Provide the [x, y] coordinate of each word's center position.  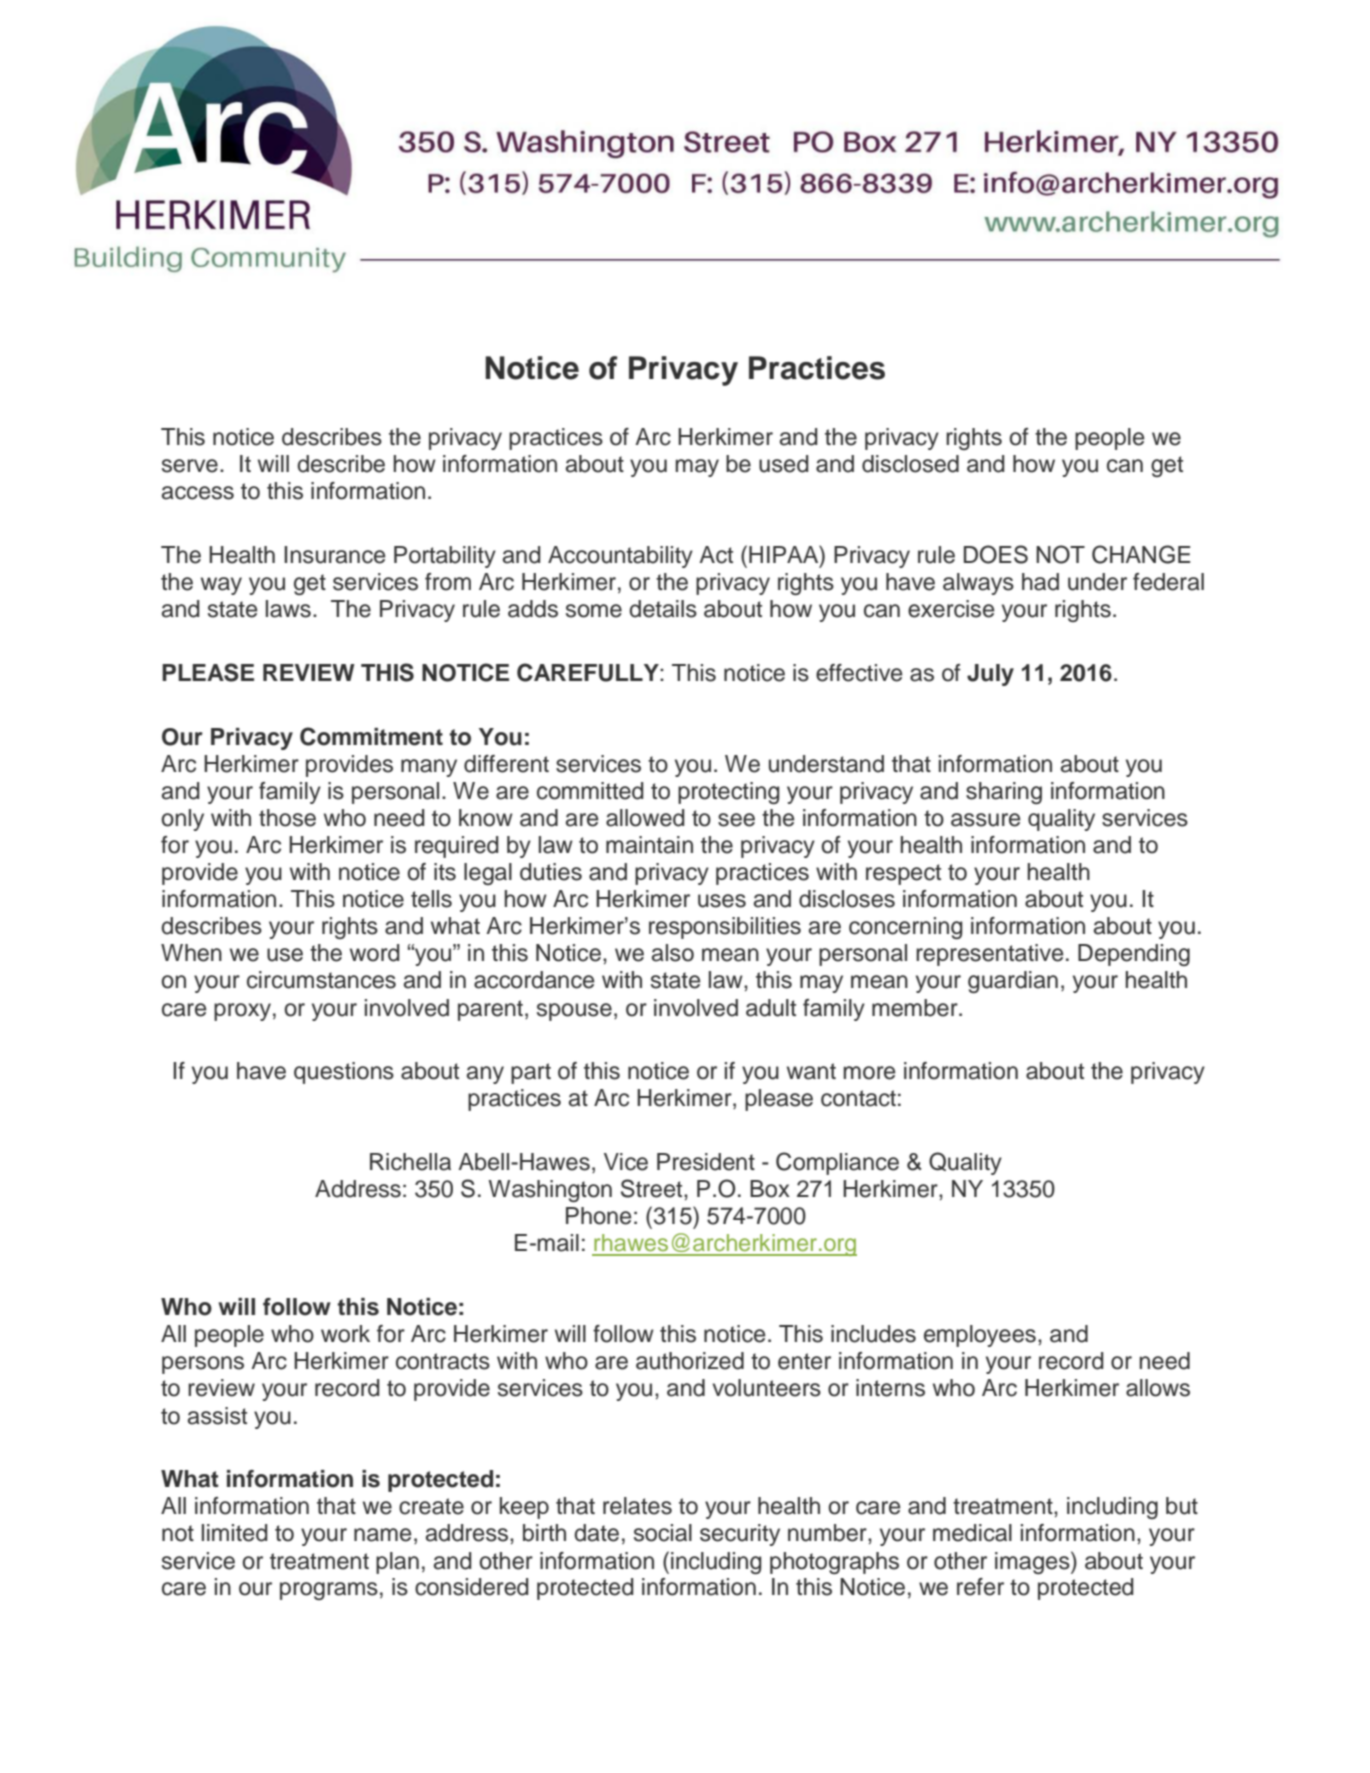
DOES [996, 554]
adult [771, 1008]
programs [329, 1591]
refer [980, 1587]
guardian [1013, 982]
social [663, 1533]
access [198, 493]
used [784, 464]
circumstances [321, 980]
